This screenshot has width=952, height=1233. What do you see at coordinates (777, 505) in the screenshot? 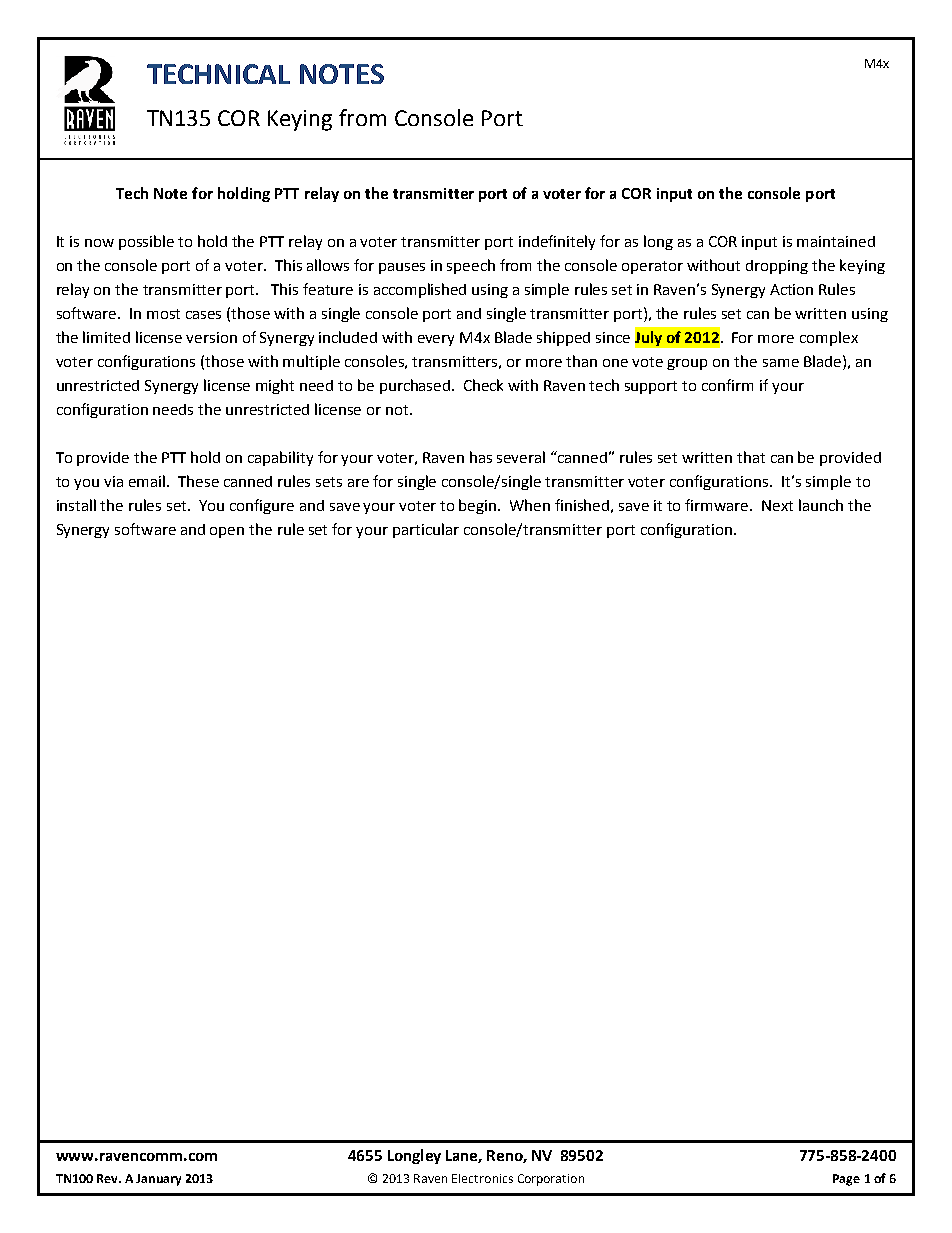
I see `Next` at bounding box center [777, 505].
